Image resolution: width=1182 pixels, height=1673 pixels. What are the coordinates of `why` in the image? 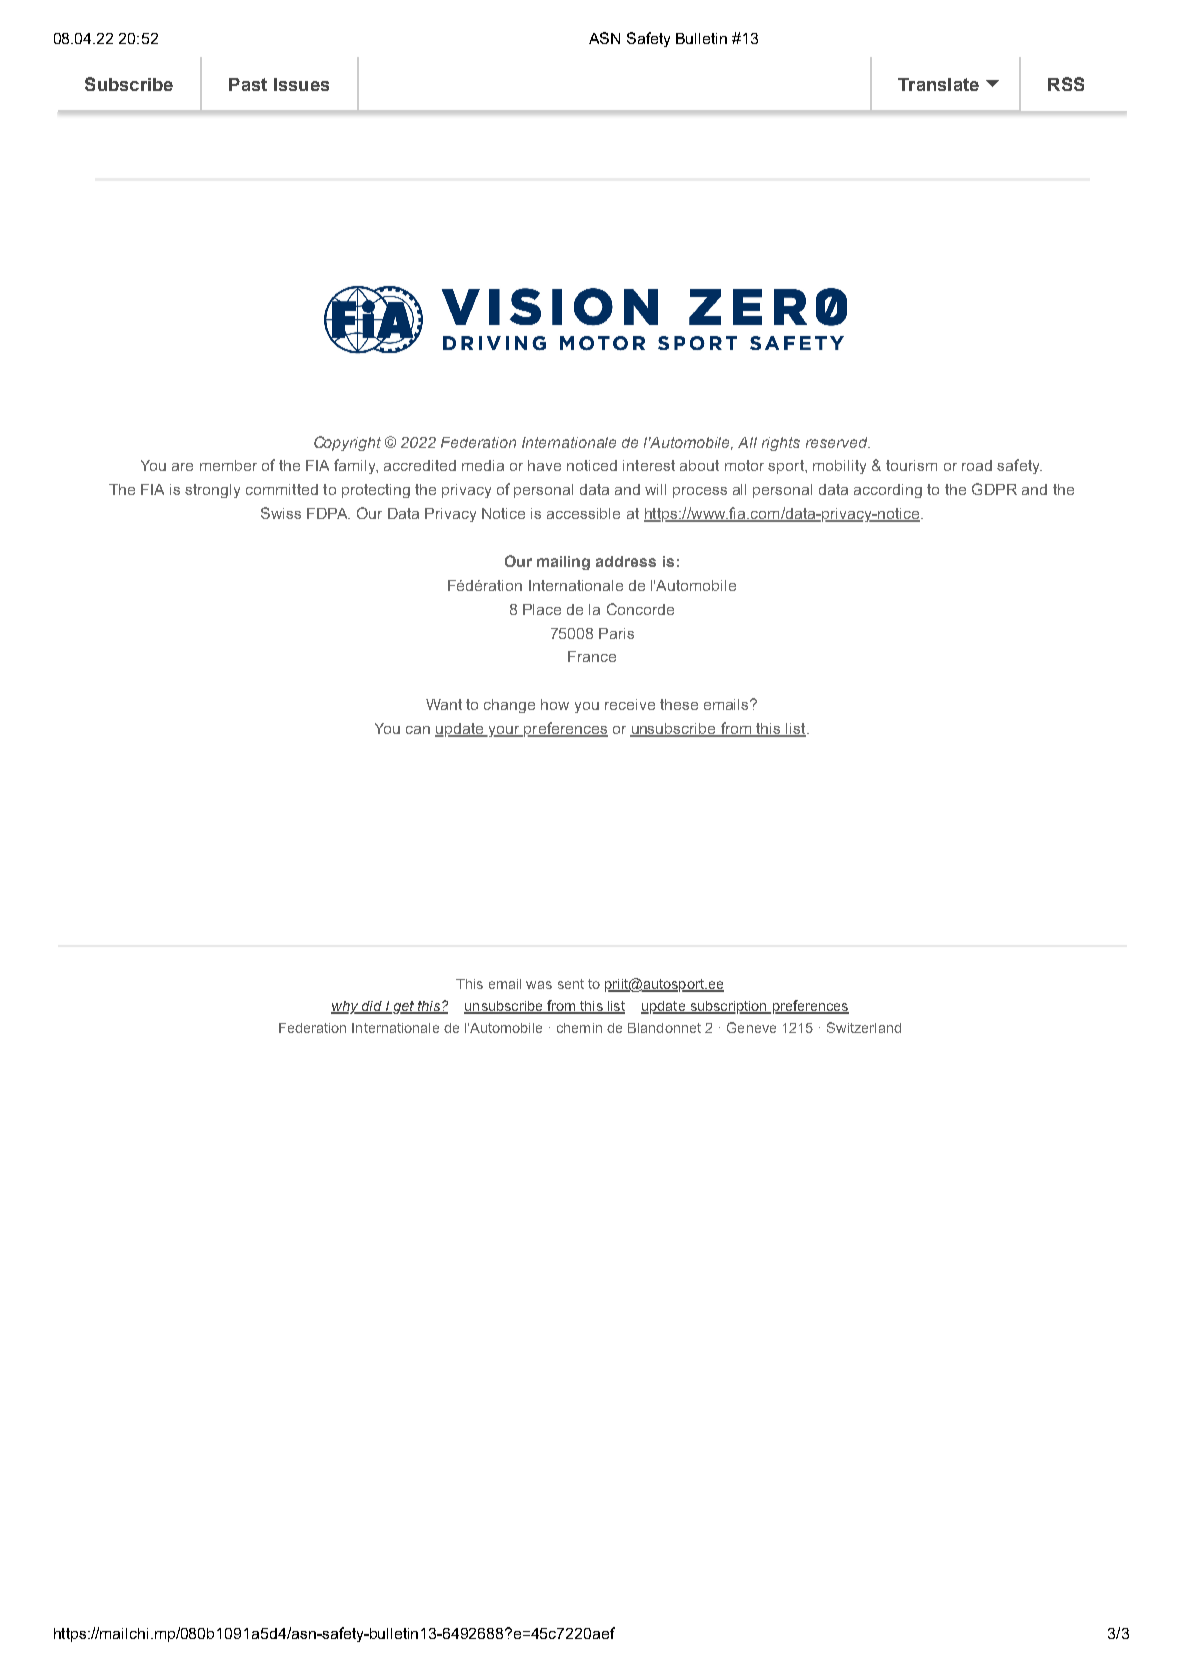 It's located at (346, 1007).
